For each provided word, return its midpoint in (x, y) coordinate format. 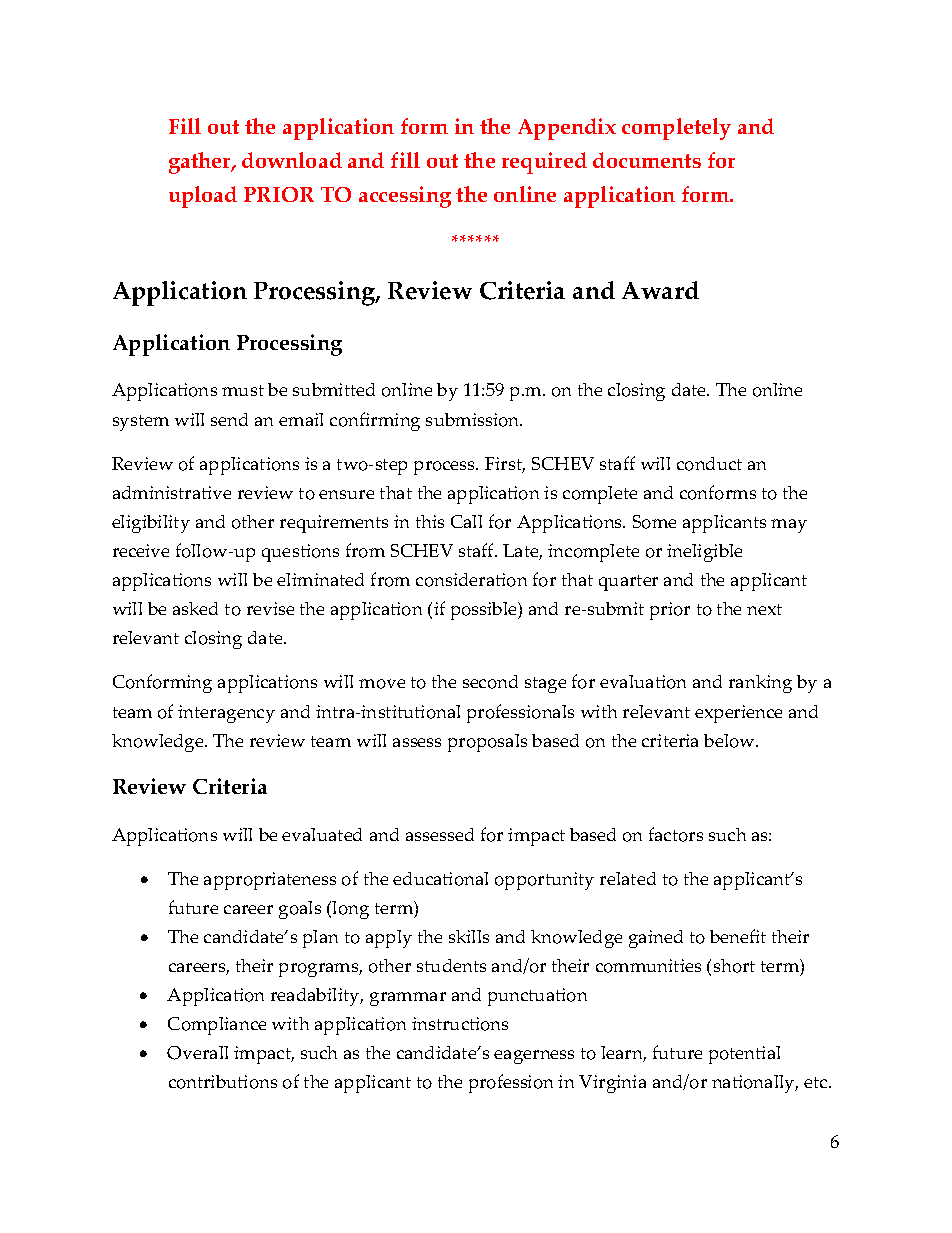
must (243, 390)
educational (440, 879)
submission (474, 420)
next (764, 609)
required (544, 163)
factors (676, 834)
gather (201, 163)
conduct (709, 464)
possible (485, 611)
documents (647, 160)
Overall (197, 1053)
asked (195, 608)
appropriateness (270, 881)
